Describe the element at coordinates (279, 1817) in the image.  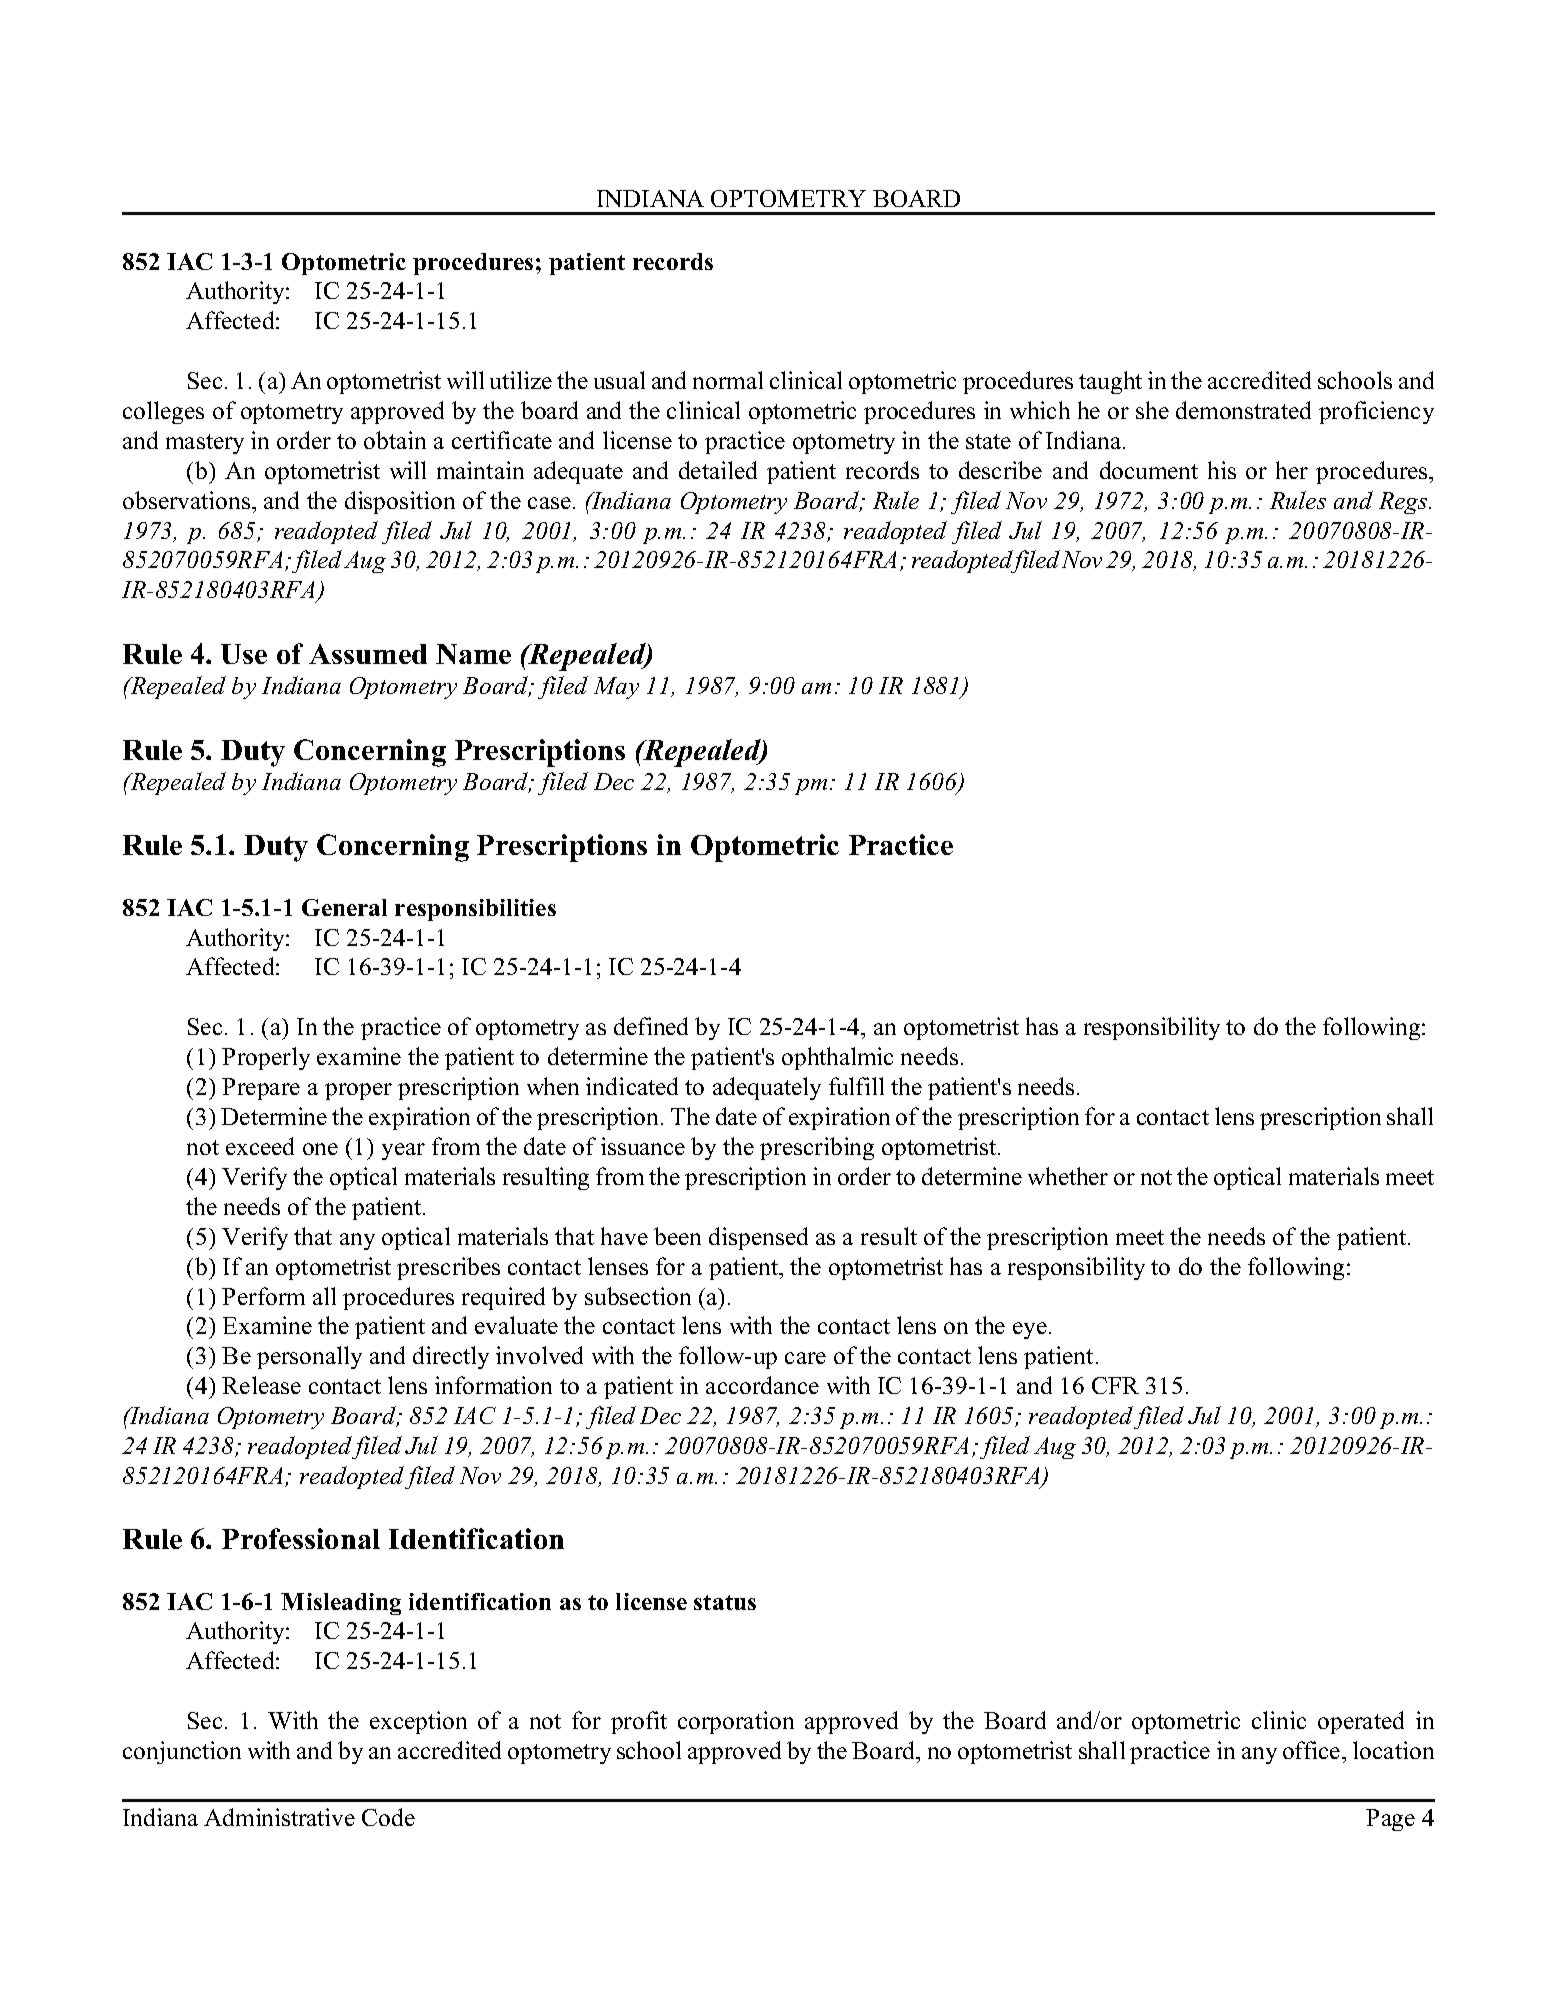
I see `Administrative` at that location.
